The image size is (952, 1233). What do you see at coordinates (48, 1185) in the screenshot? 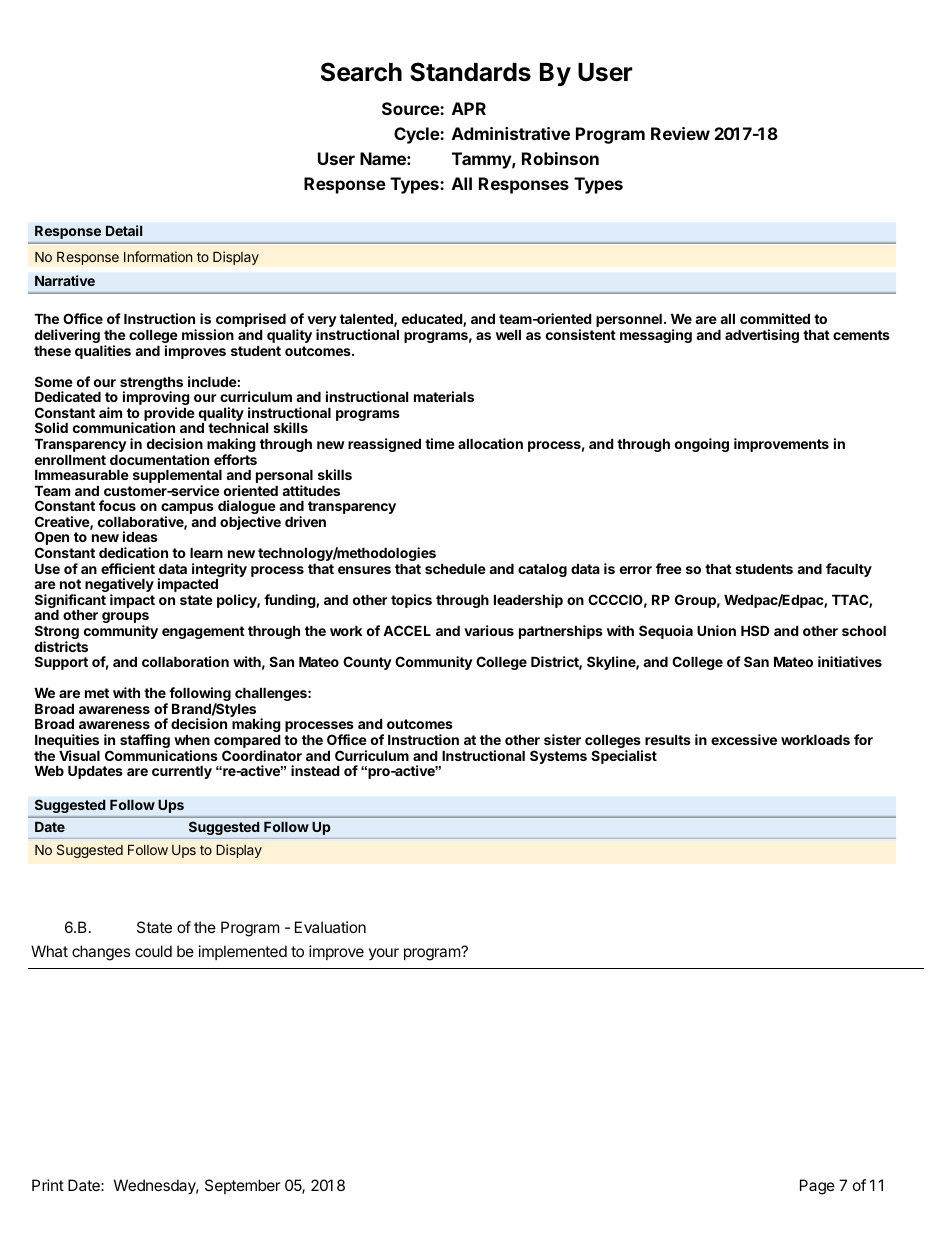
I see `Print` at bounding box center [48, 1185].
